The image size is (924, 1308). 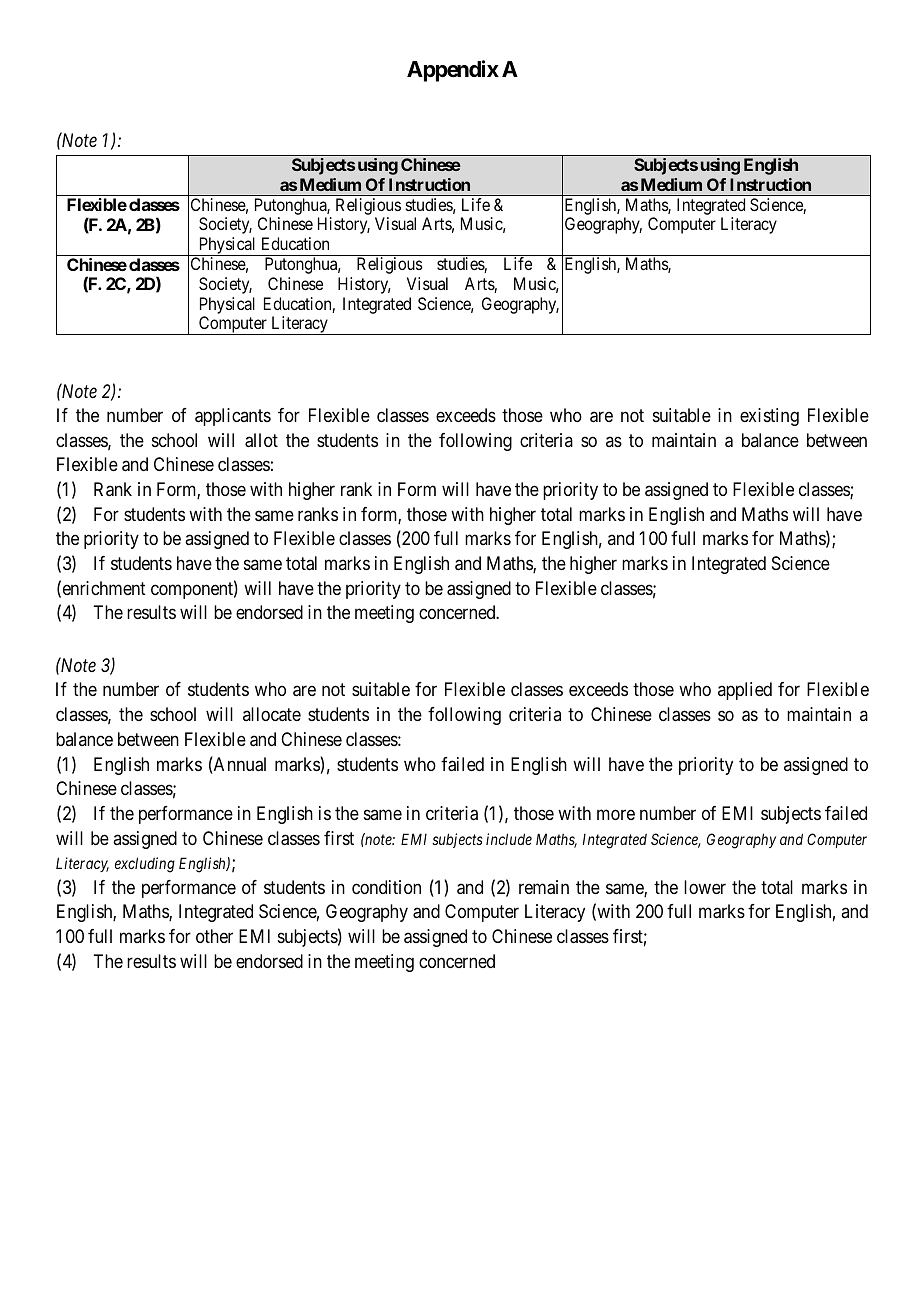 What do you see at coordinates (145, 865) in the screenshot?
I see `excluding` at bounding box center [145, 865].
